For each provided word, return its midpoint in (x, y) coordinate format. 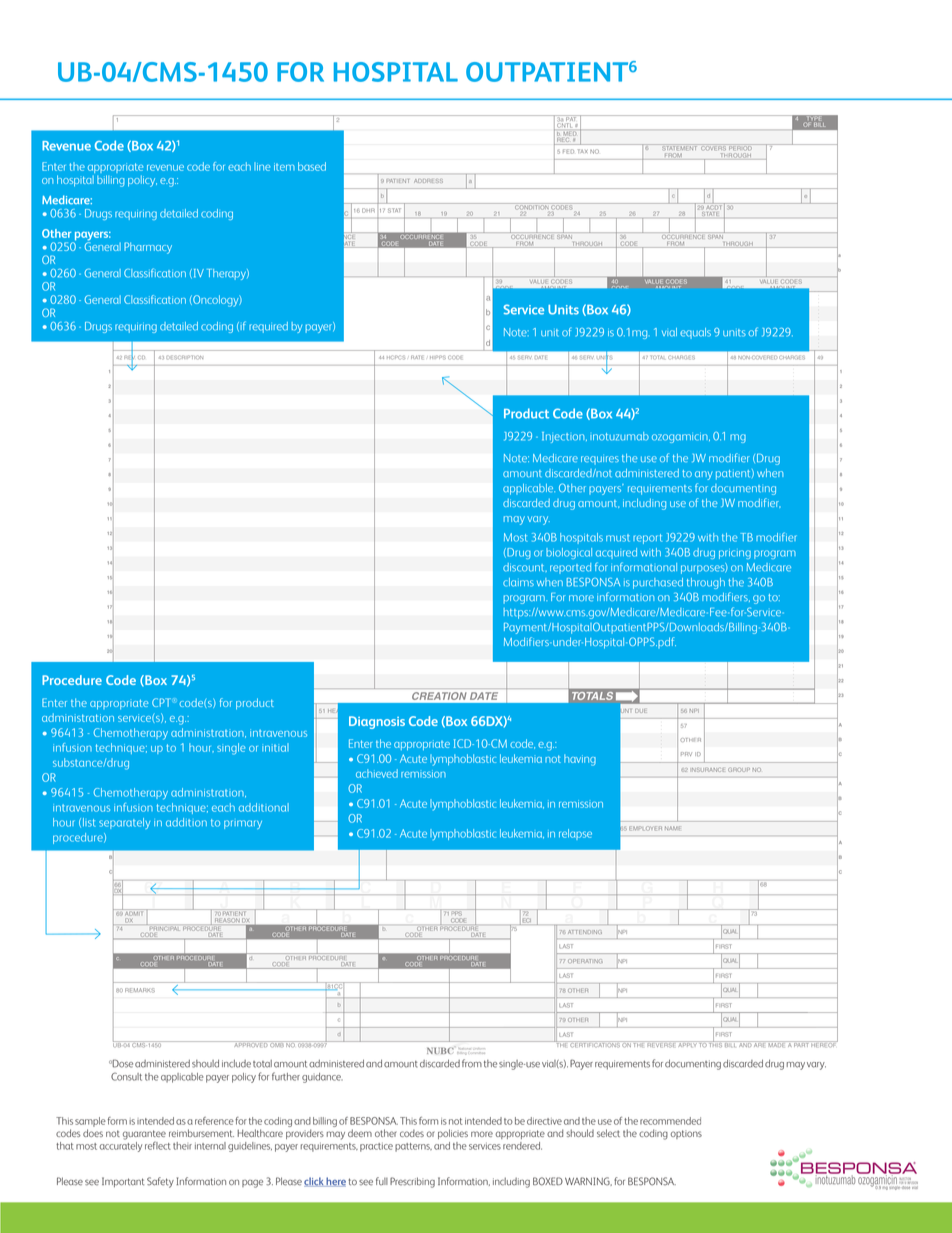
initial (275, 747)
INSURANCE (708, 770)
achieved (377, 773)
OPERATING (585, 961)
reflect (158, 1146)
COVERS (713, 147)
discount (525, 567)
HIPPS (438, 357)
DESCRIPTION (184, 357)
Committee (477, 1051)
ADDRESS (428, 181)
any (703, 475)
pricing (735, 554)
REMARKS (140, 990)
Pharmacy (148, 248)
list (89, 822)
